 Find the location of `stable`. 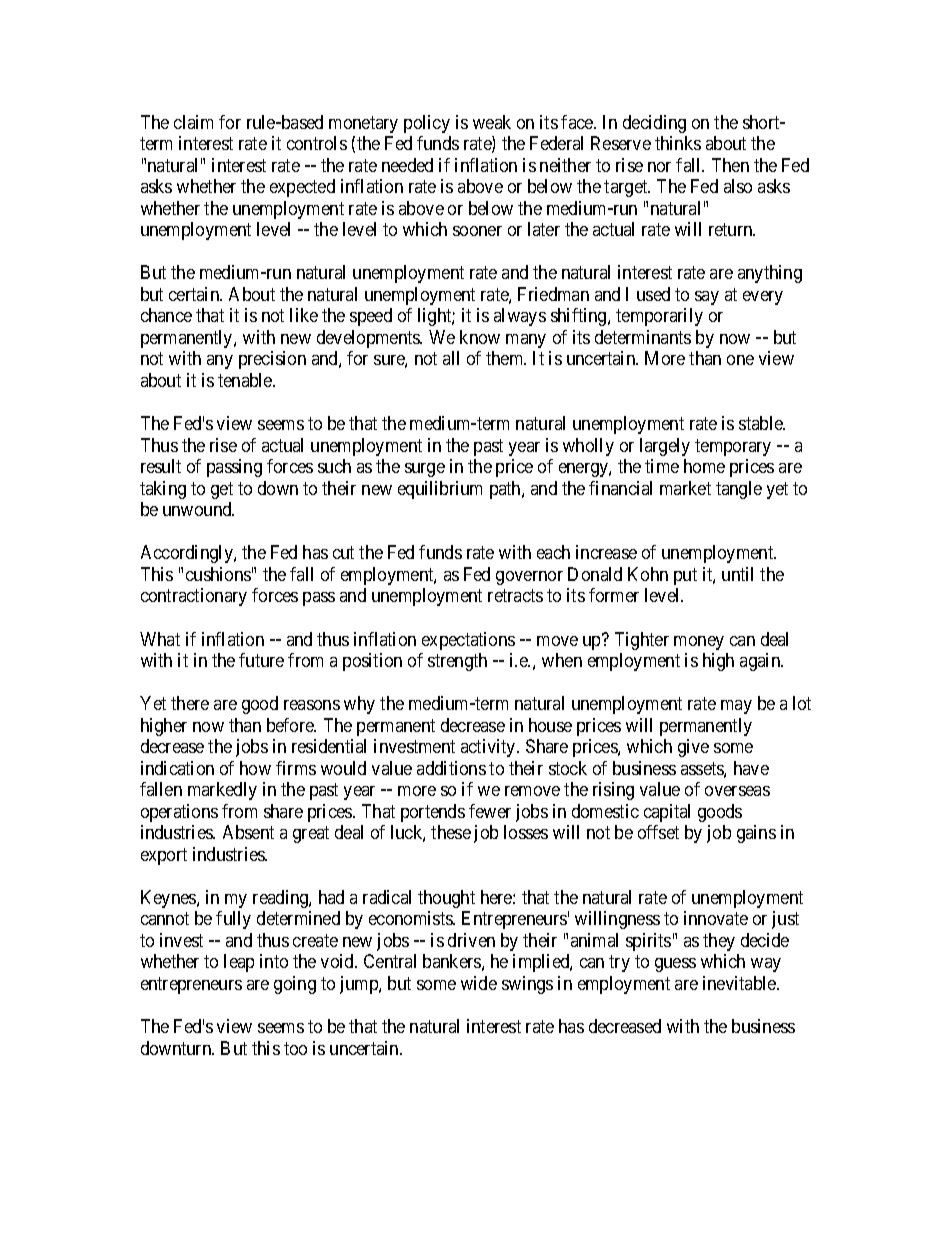

stable is located at coordinates (762, 423).
